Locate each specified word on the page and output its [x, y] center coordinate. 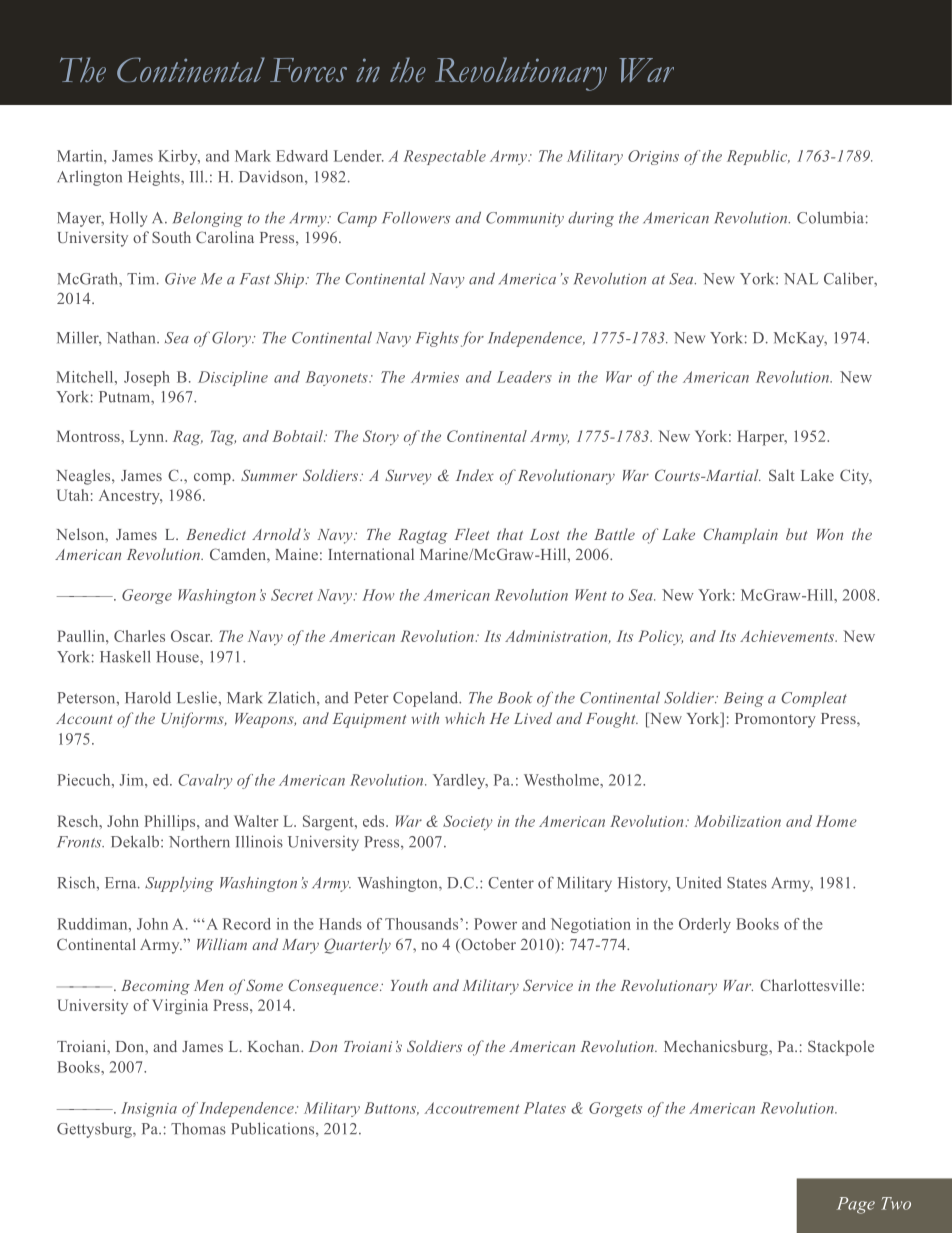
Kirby [179, 157]
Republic [758, 157]
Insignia [149, 1109]
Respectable [444, 157]
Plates [545, 1108]
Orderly [705, 925]
